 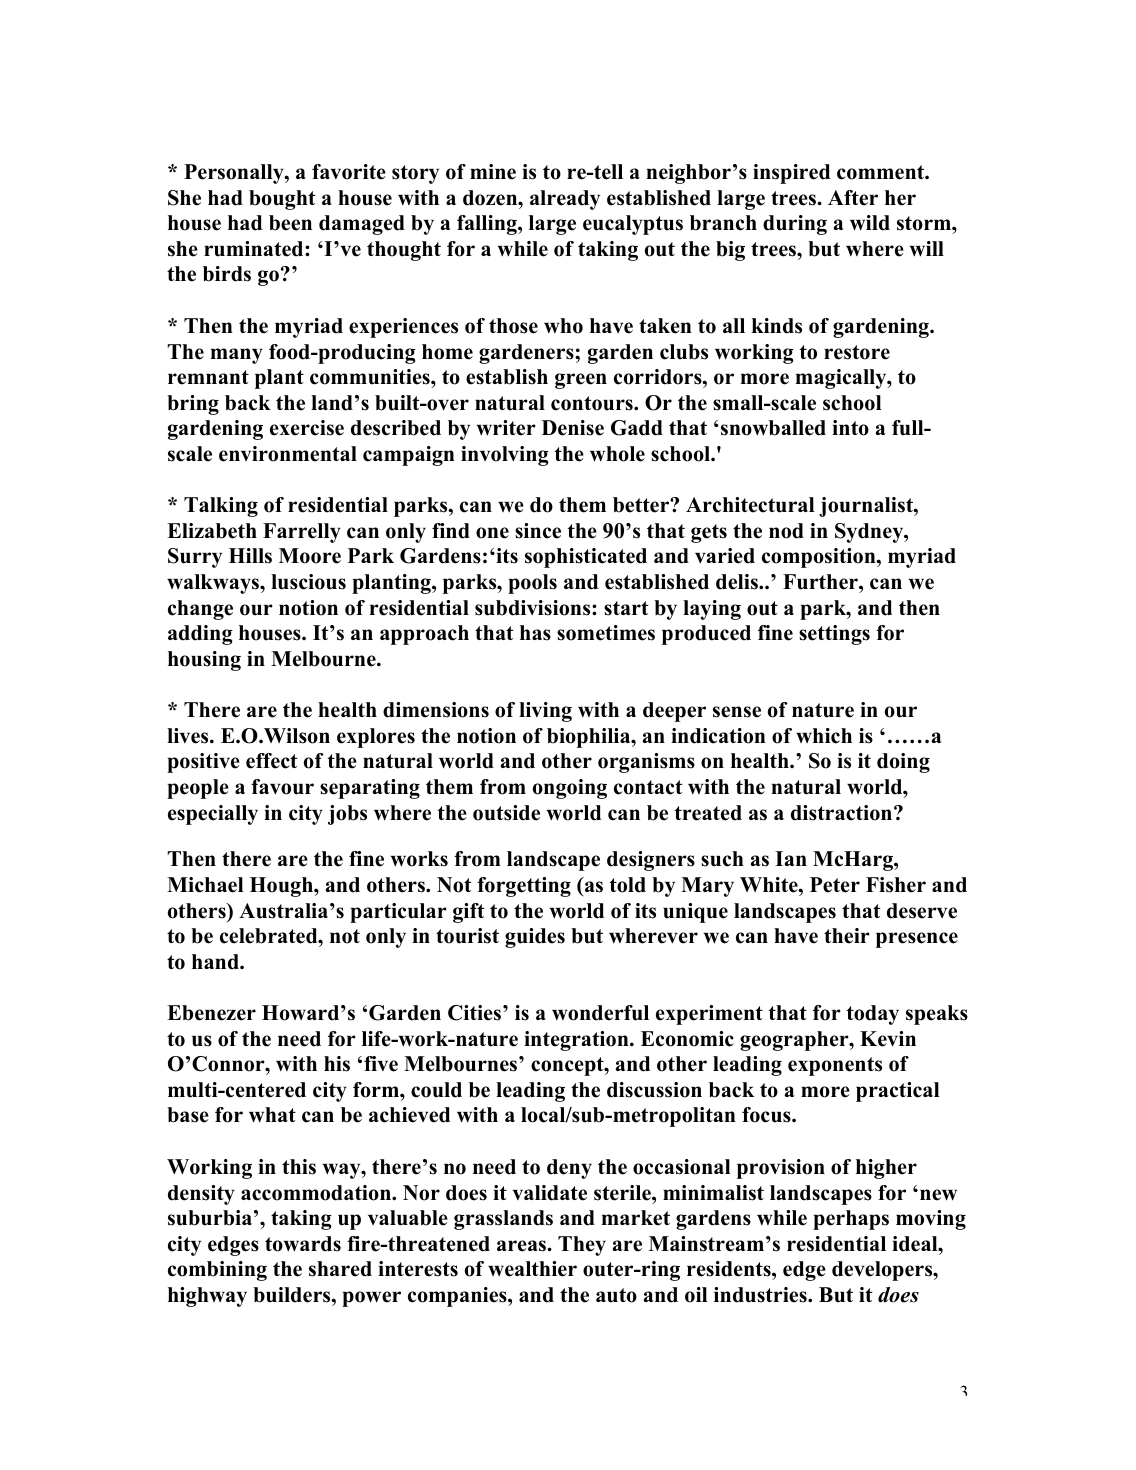 What do you see at coordinates (821, 582) in the screenshot?
I see `Further` at bounding box center [821, 582].
